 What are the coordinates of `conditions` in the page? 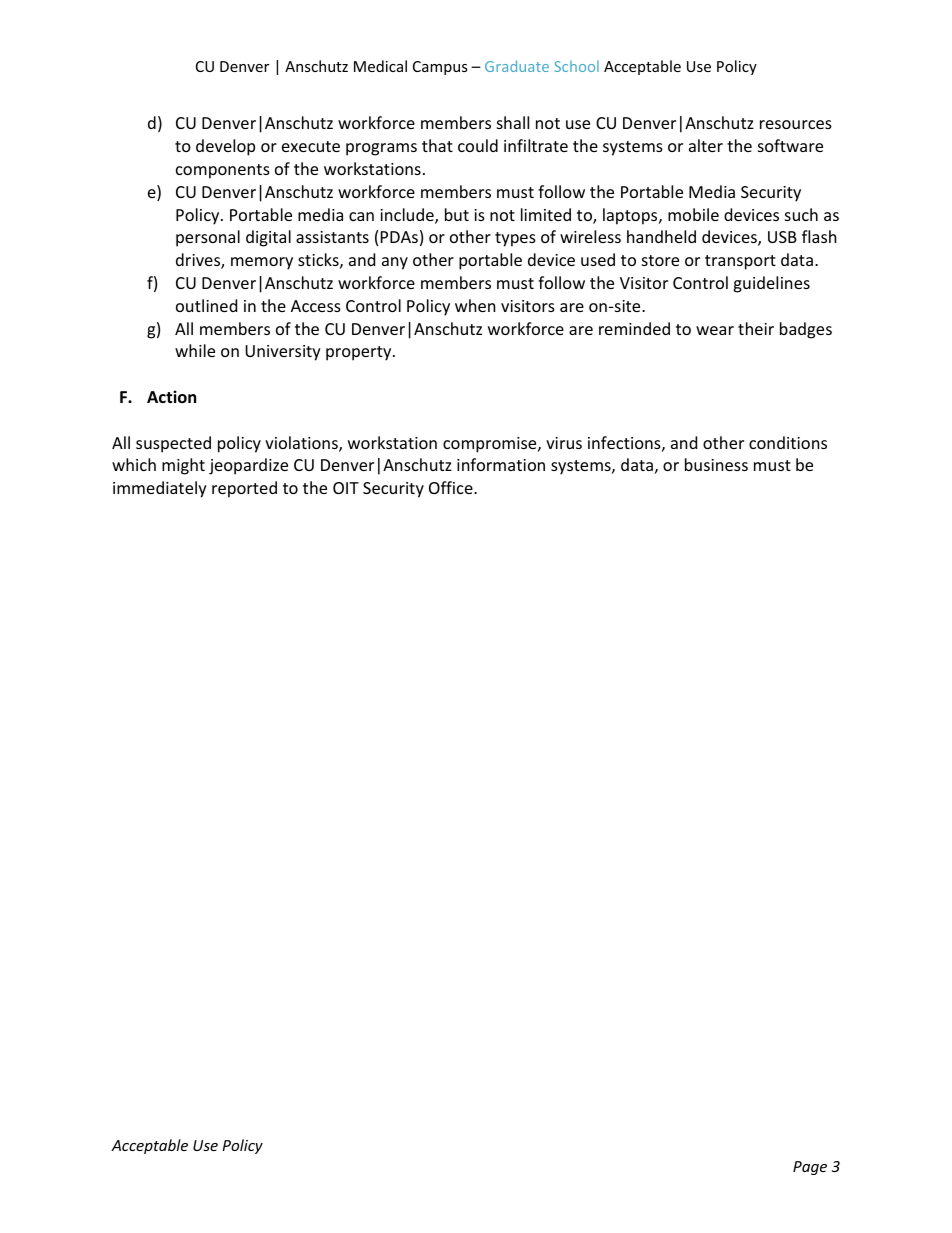 It's located at (788, 442).
